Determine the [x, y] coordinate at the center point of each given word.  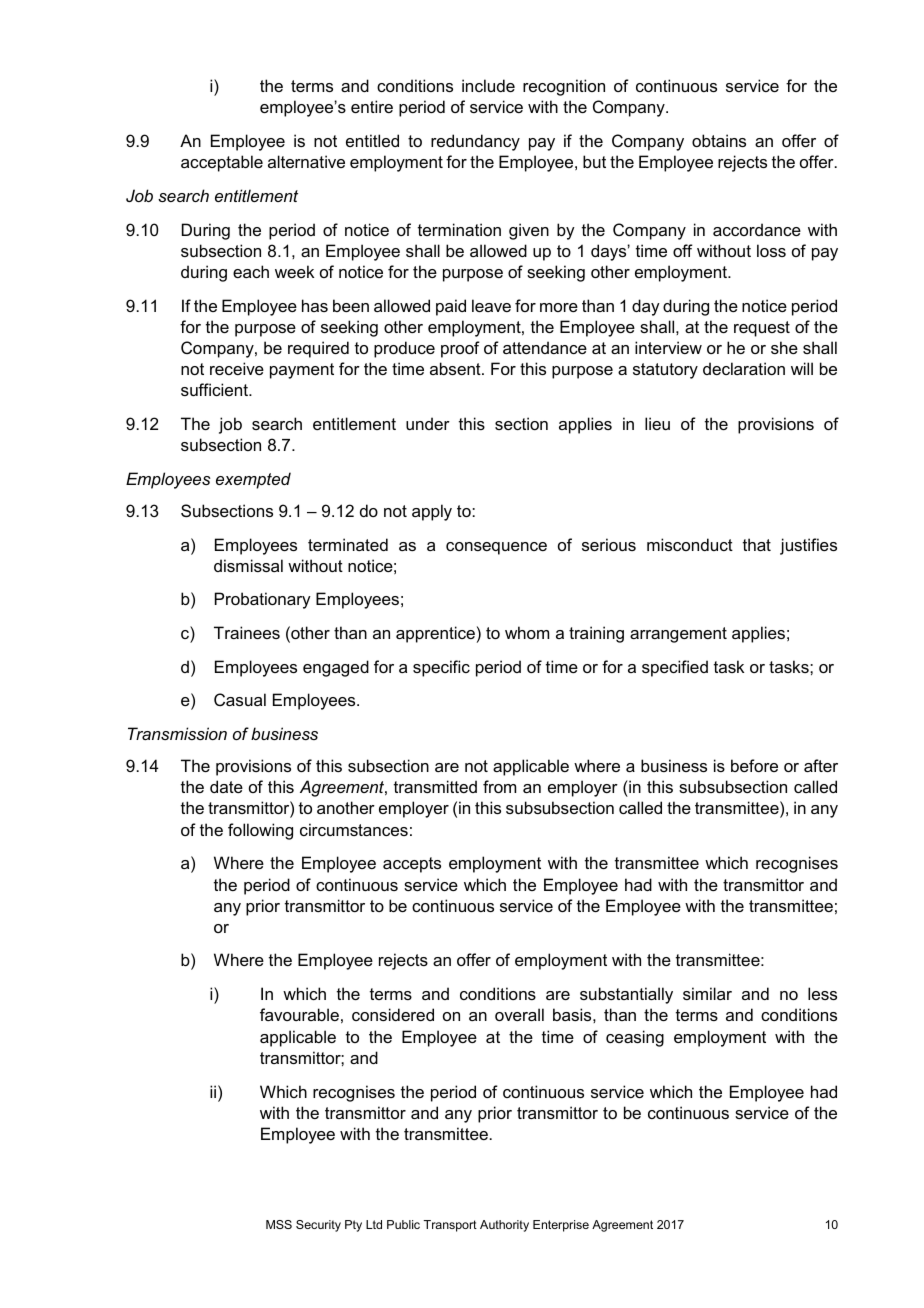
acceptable [222, 163]
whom [527, 632]
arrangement [678, 635]
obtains [719, 140]
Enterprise [561, 1226]
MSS [279, 1224]
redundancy [475, 142]
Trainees [247, 632]
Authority [504, 1226]
